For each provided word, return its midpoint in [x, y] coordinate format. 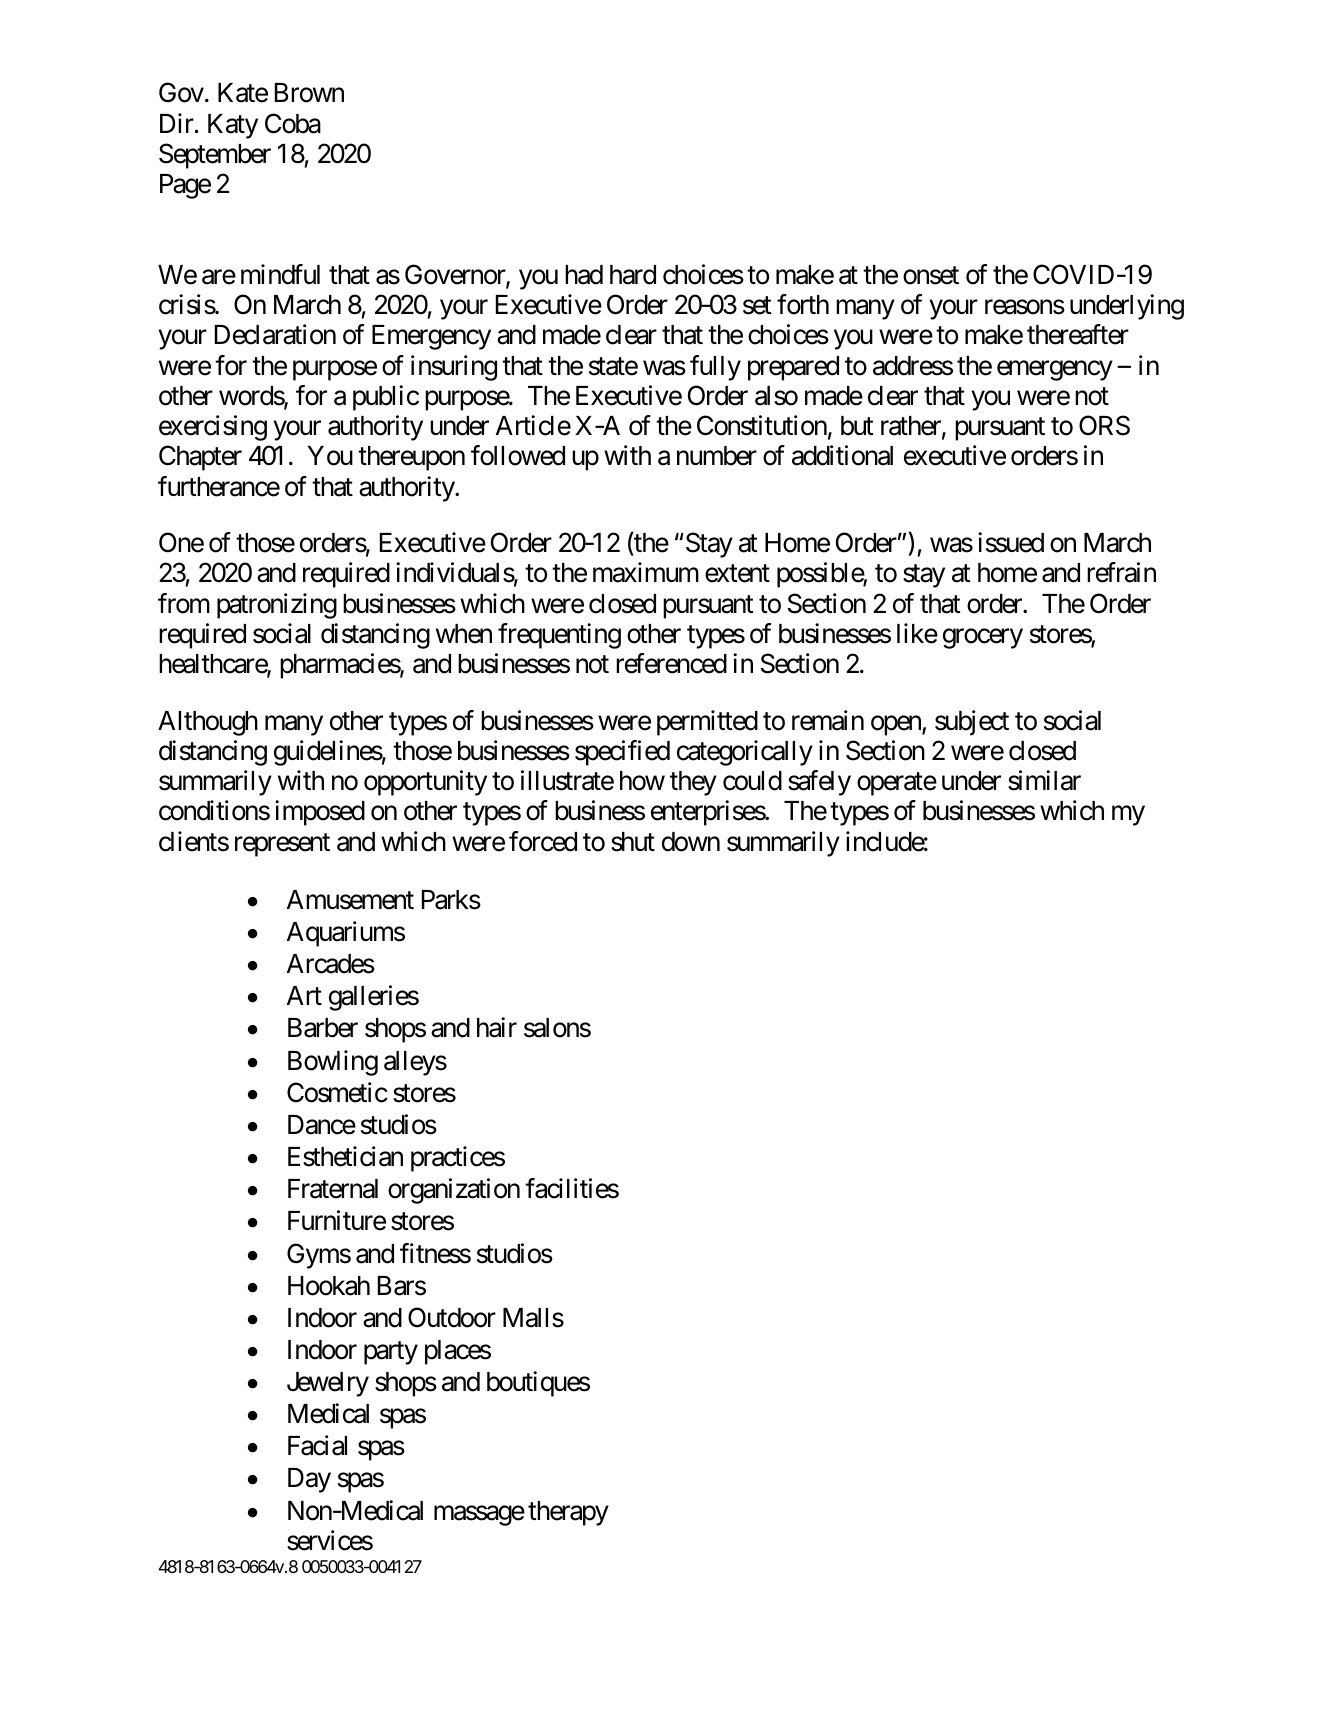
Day [309, 1480]
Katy [233, 126]
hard [633, 275]
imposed [320, 813]
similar [1044, 780]
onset [931, 276]
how [642, 781]
